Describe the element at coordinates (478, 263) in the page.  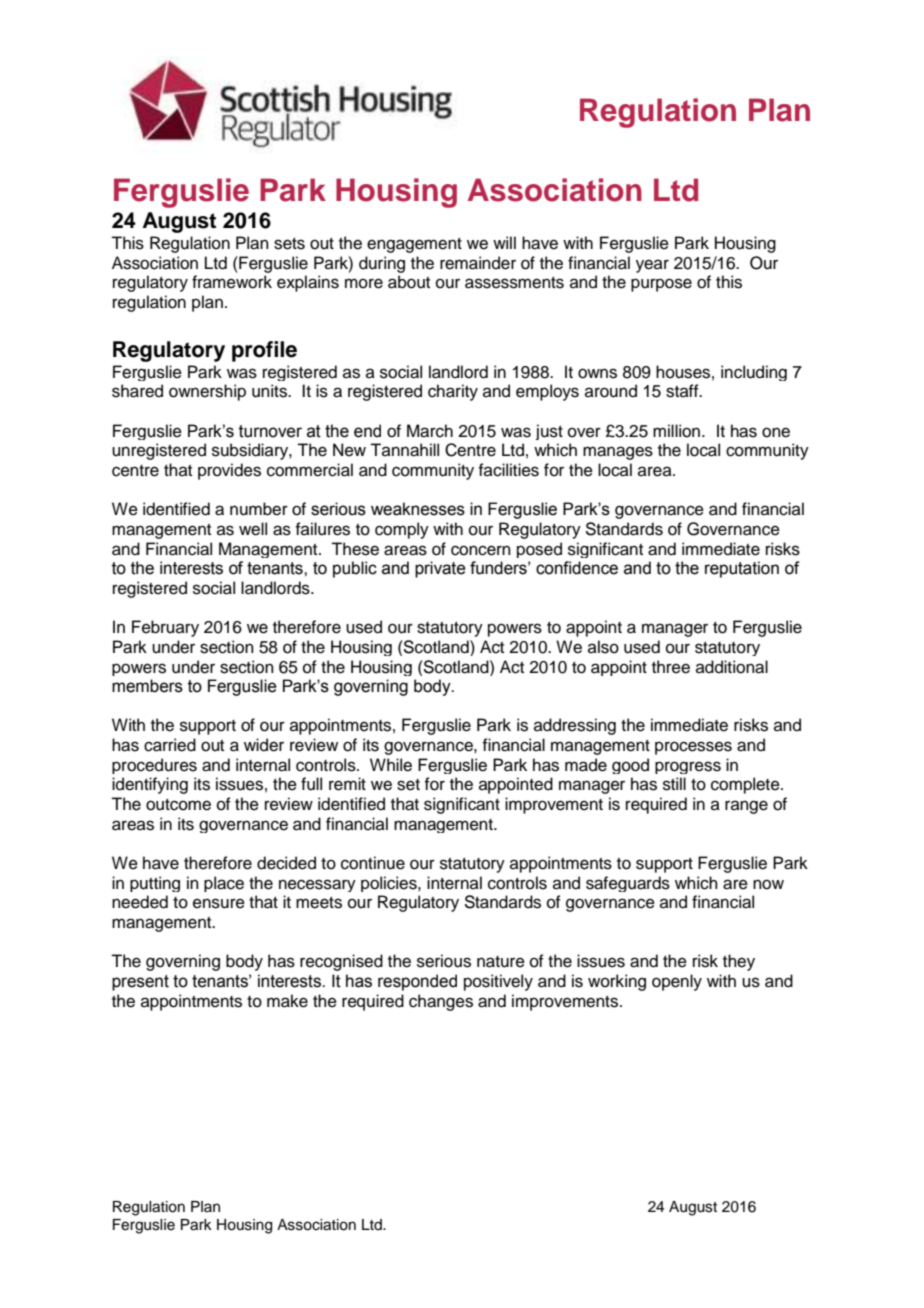
I see `remainder` at that location.
